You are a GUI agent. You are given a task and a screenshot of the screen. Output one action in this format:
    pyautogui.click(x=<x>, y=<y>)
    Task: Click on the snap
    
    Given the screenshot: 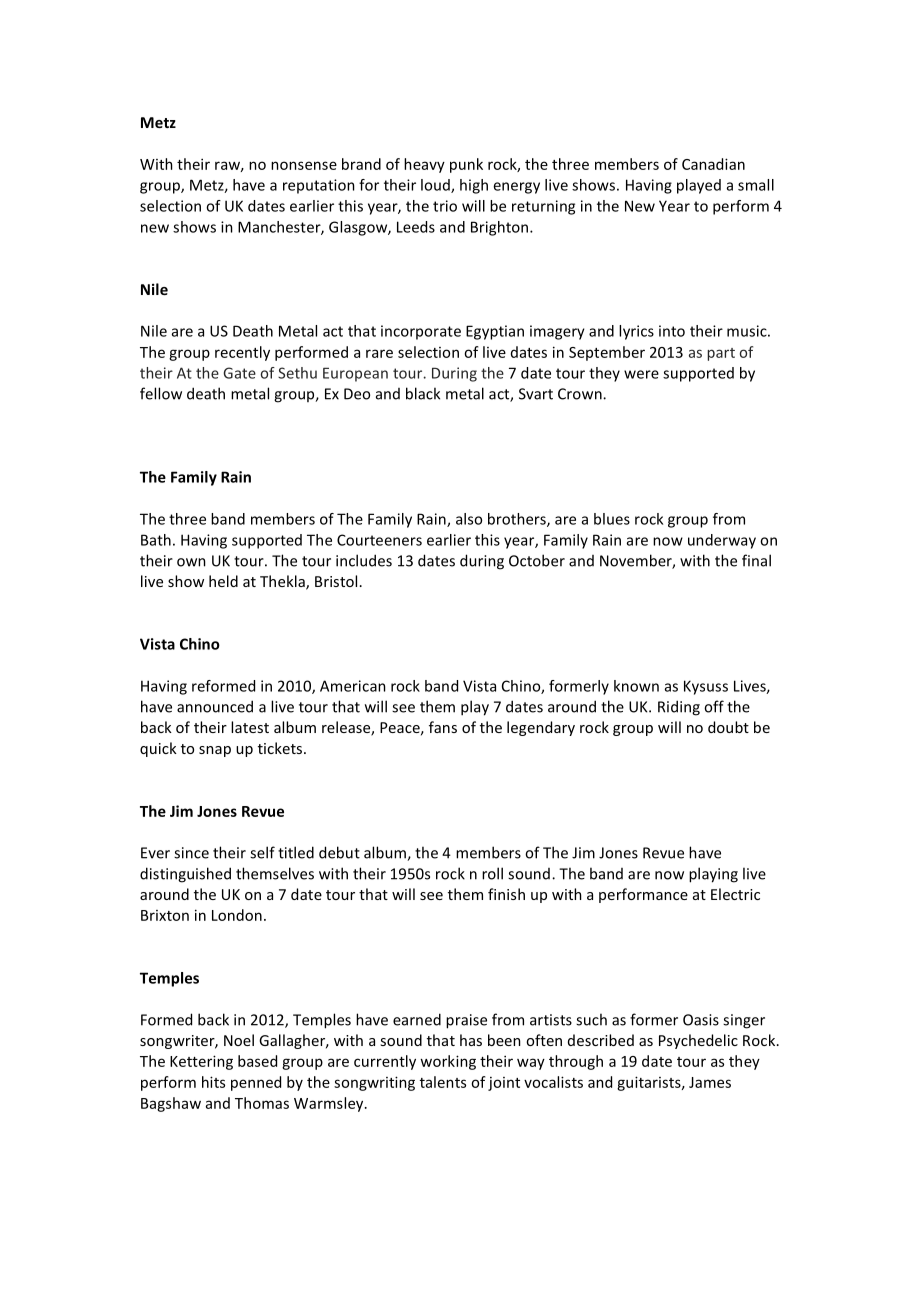 What is the action you would take?
    pyautogui.click(x=215, y=751)
